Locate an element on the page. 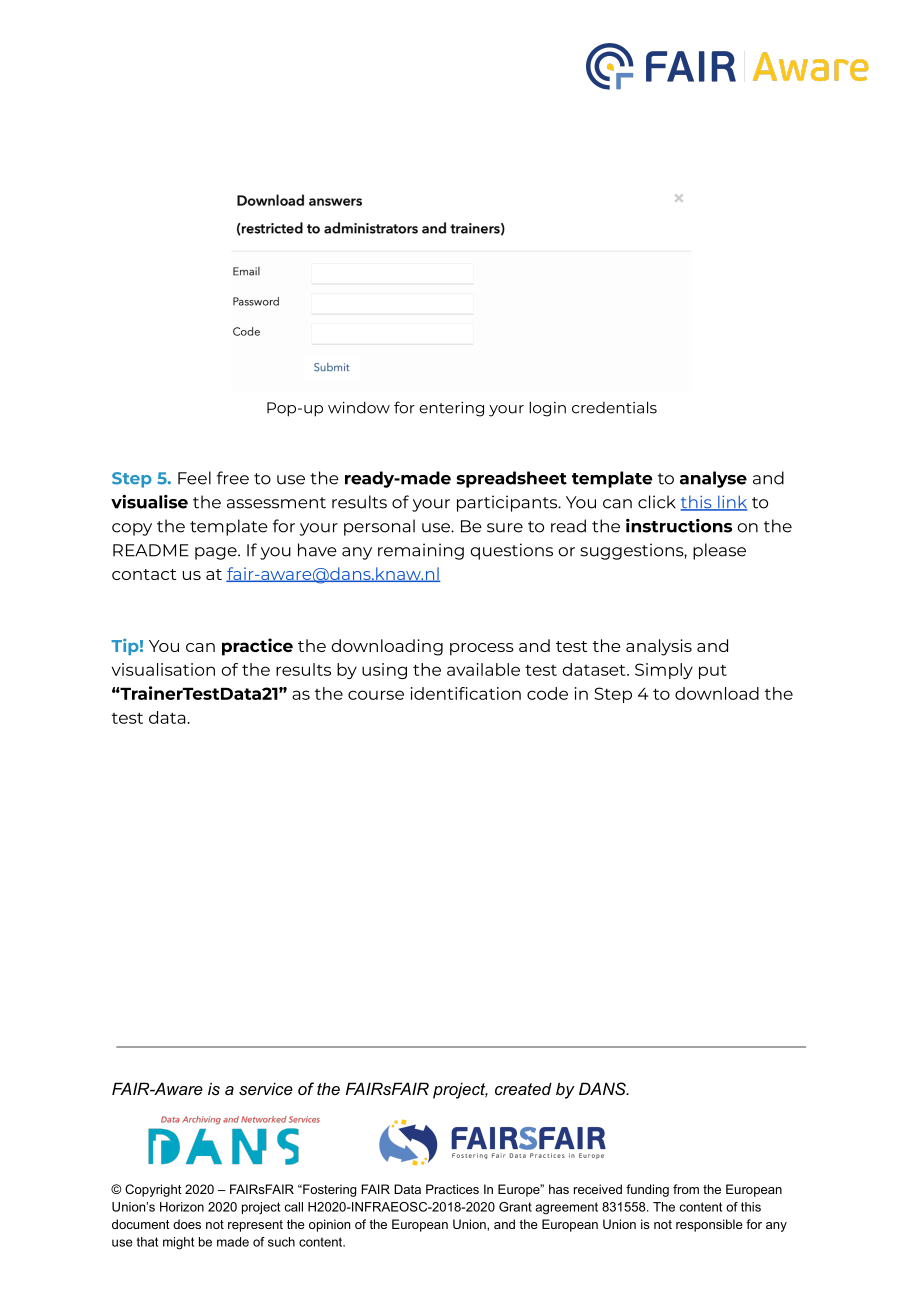 The width and height of the page is (924, 1307). please is located at coordinates (719, 551).
